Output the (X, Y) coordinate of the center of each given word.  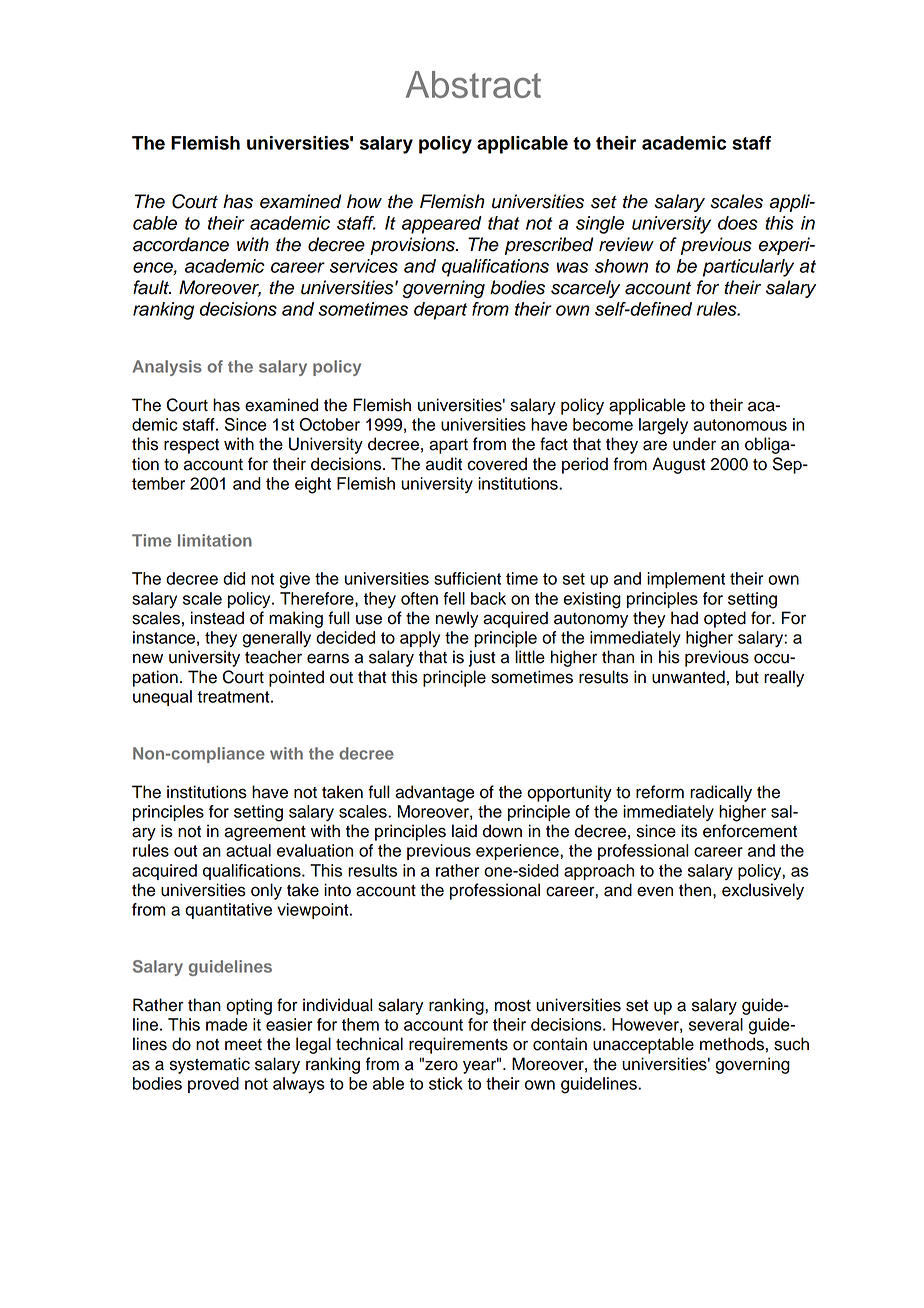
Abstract (473, 84)
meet (243, 1045)
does (738, 223)
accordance (181, 244)
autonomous (740, 425)
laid (464, 831)
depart (440, 311)
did (234, 578)
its (689, 831)
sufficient (467, 578)
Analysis (167, 368)
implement (686, 580)
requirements (458, 1045)
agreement (265, 833)
